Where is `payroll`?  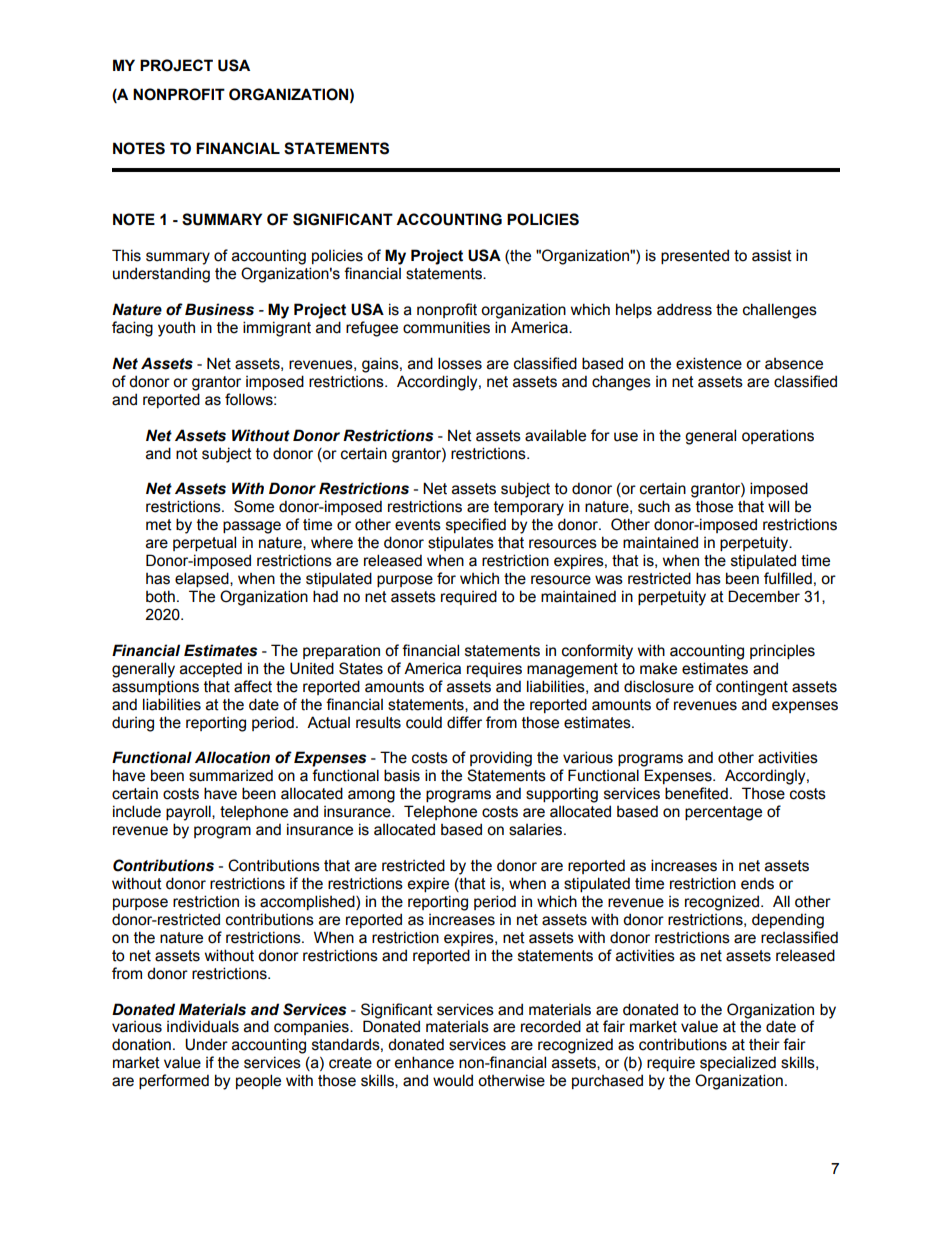 payroll is located at coordinates (189, 813).
